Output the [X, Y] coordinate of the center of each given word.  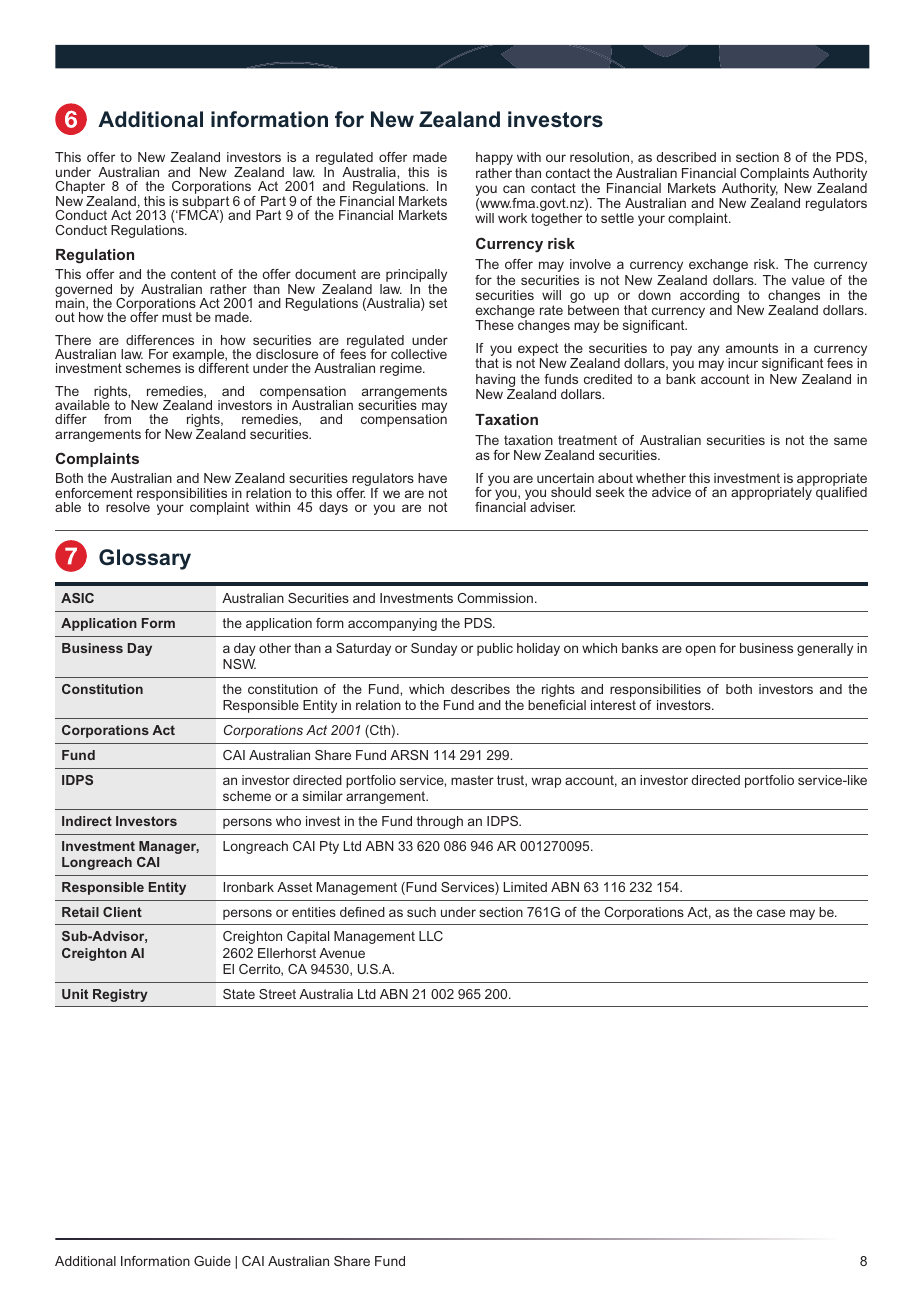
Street [277, 994]
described [686, 157]
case [771, 913]
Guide [212, 1261]
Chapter [80, 189]
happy [494, 158]
